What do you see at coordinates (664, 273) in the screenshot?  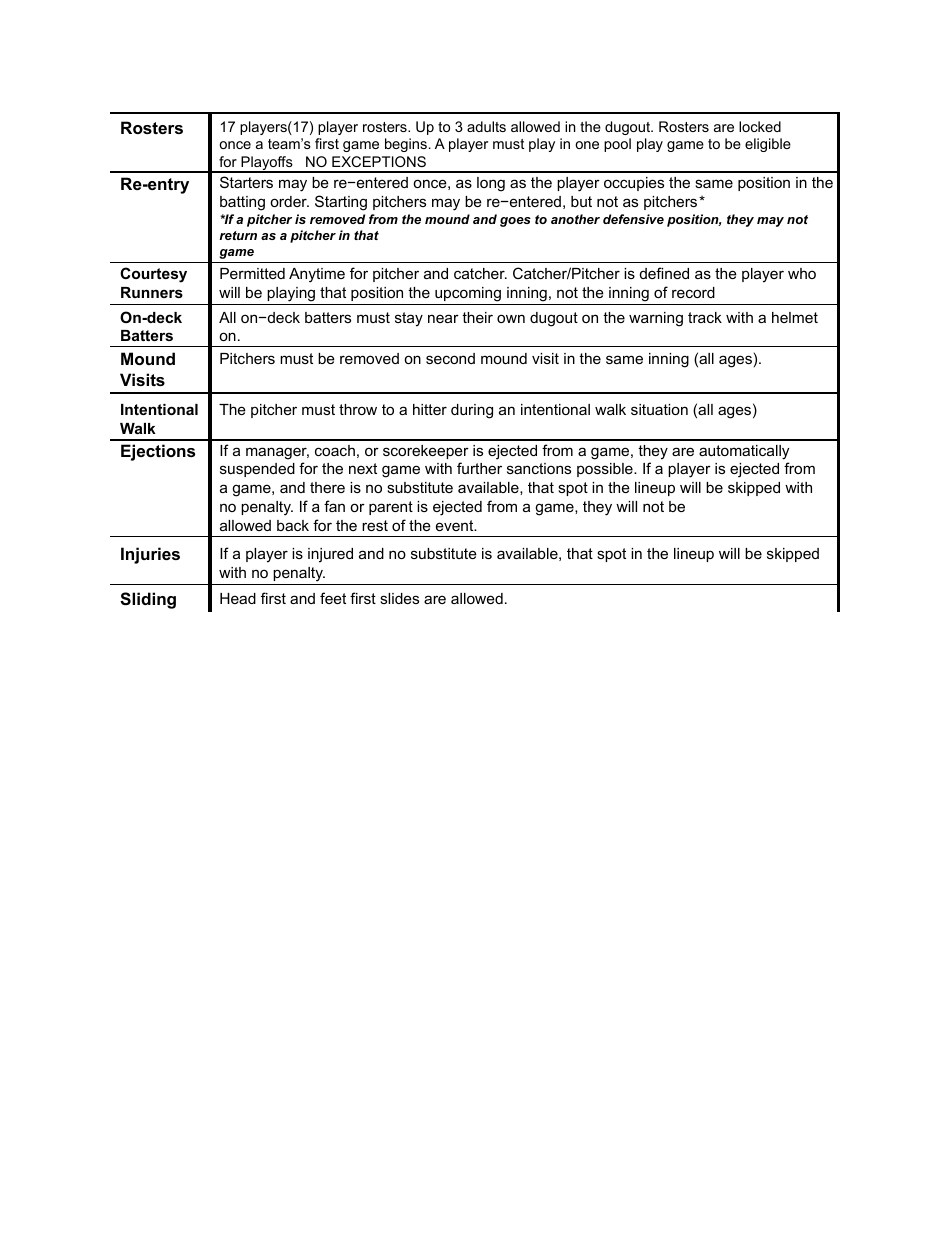 I see `defined` at bounding box center [664, 273].
